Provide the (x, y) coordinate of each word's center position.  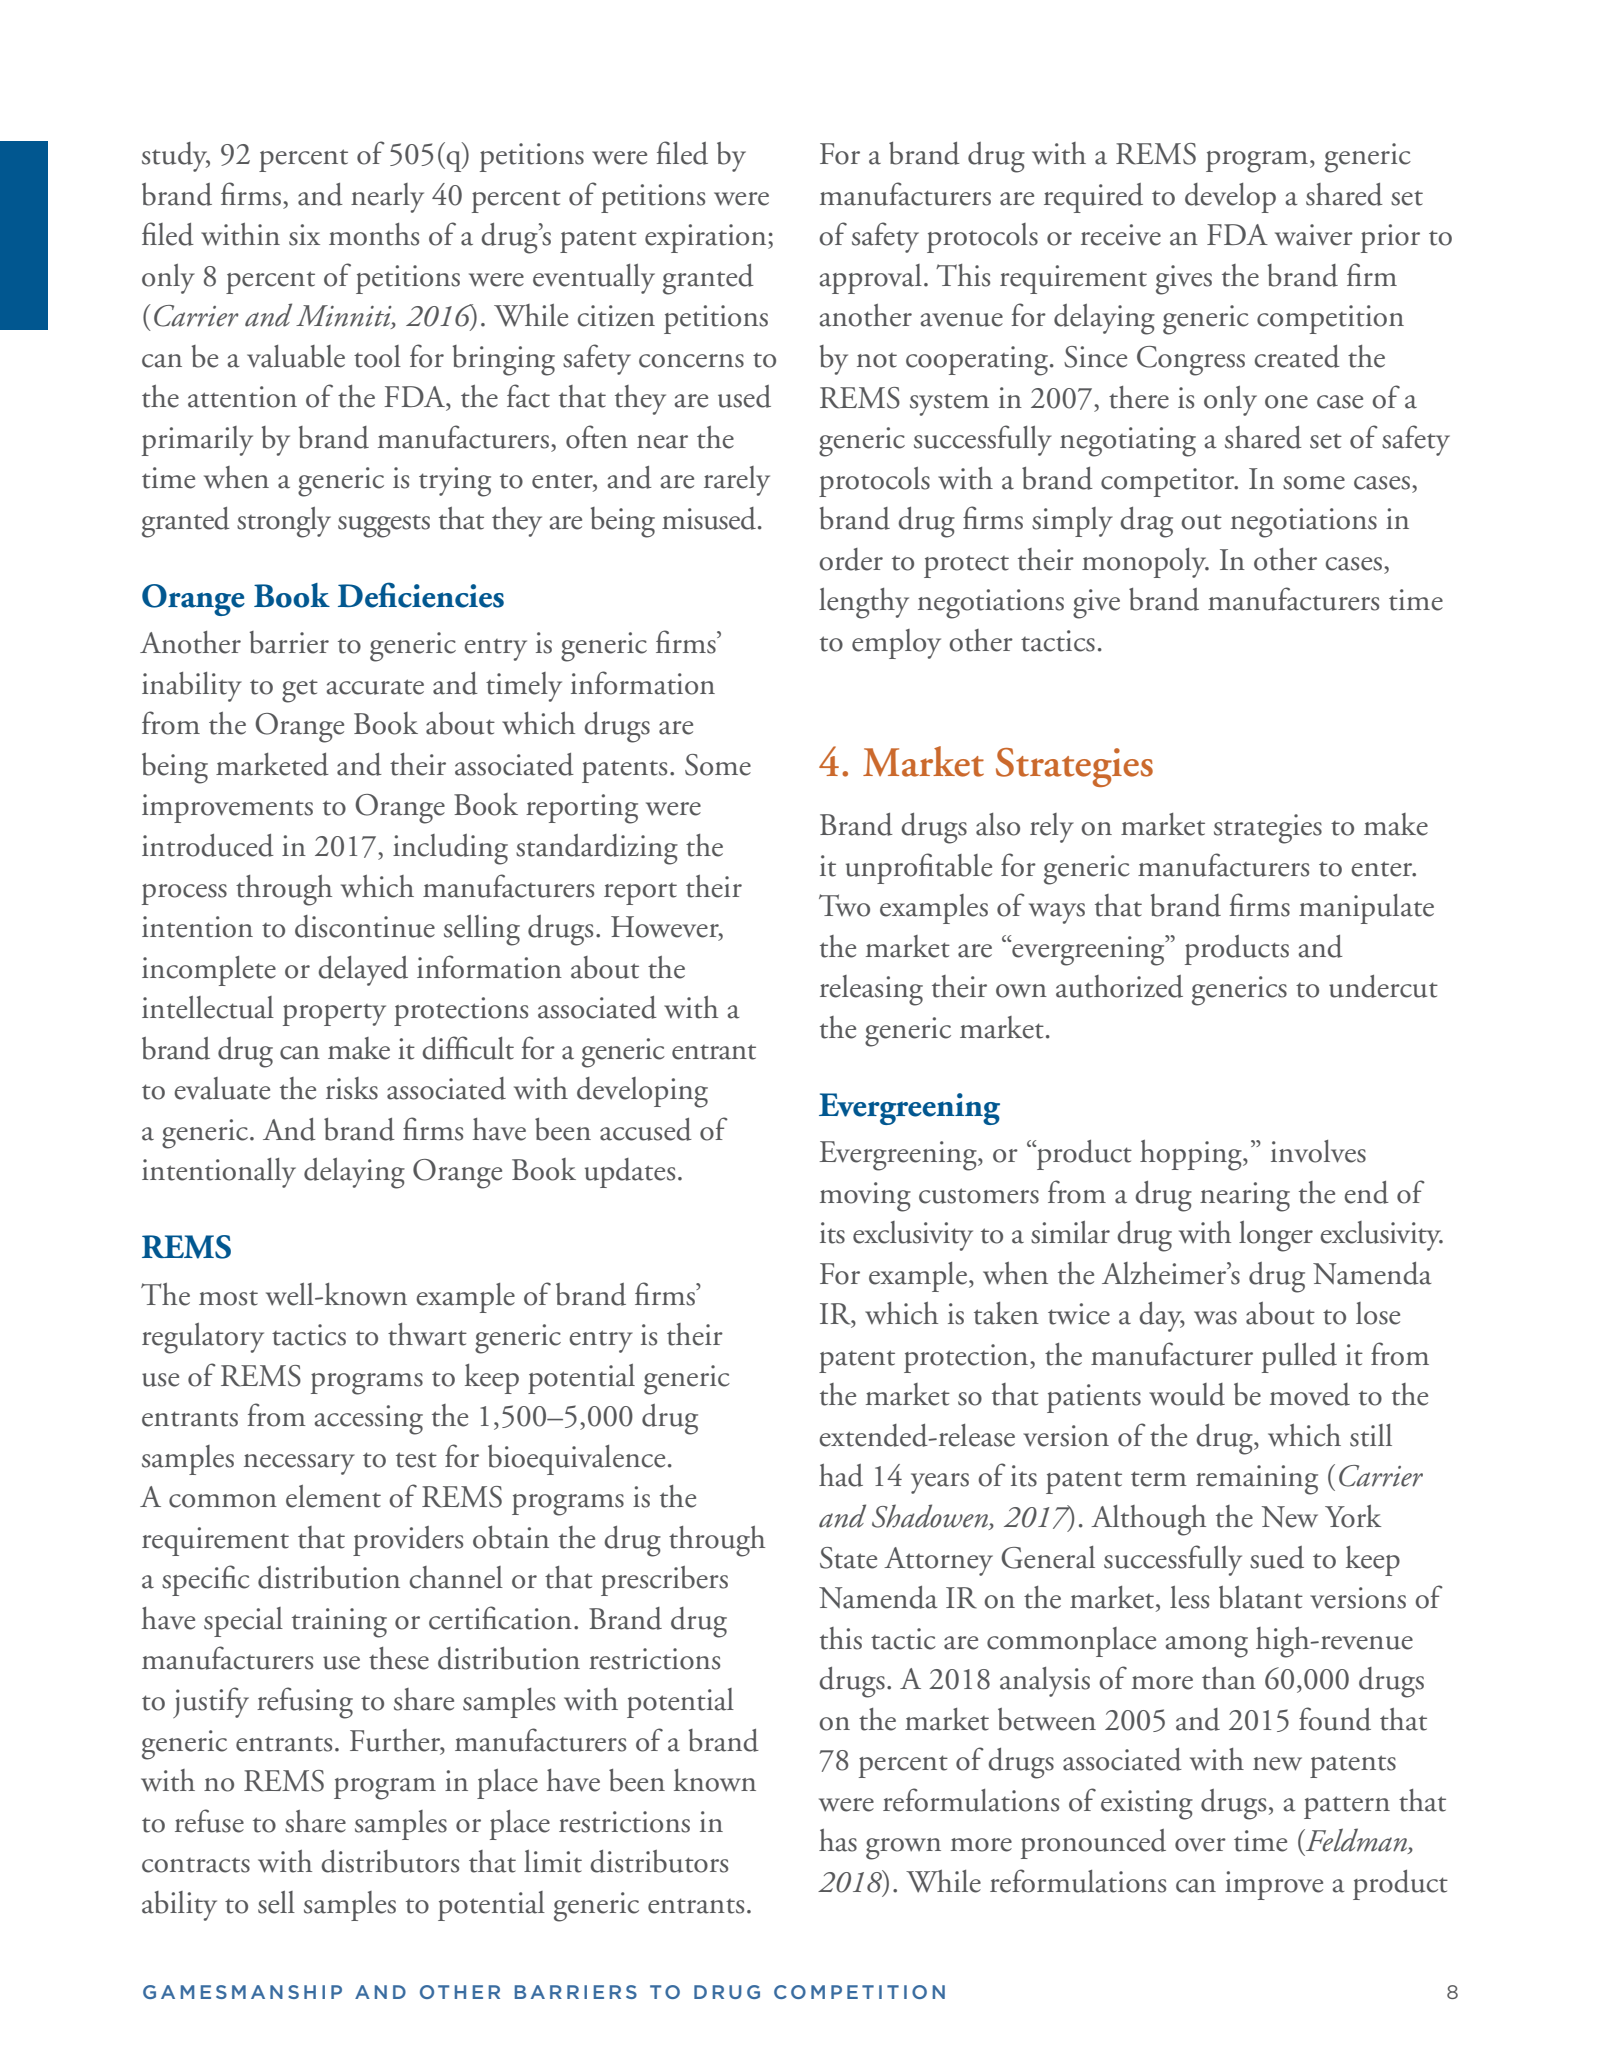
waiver (1314, 235)
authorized (1119, 986)
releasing (871, 990)
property (334, 1015)
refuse (209, 1821)
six (304, 235)
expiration (707, 238)
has (838, 1840)
